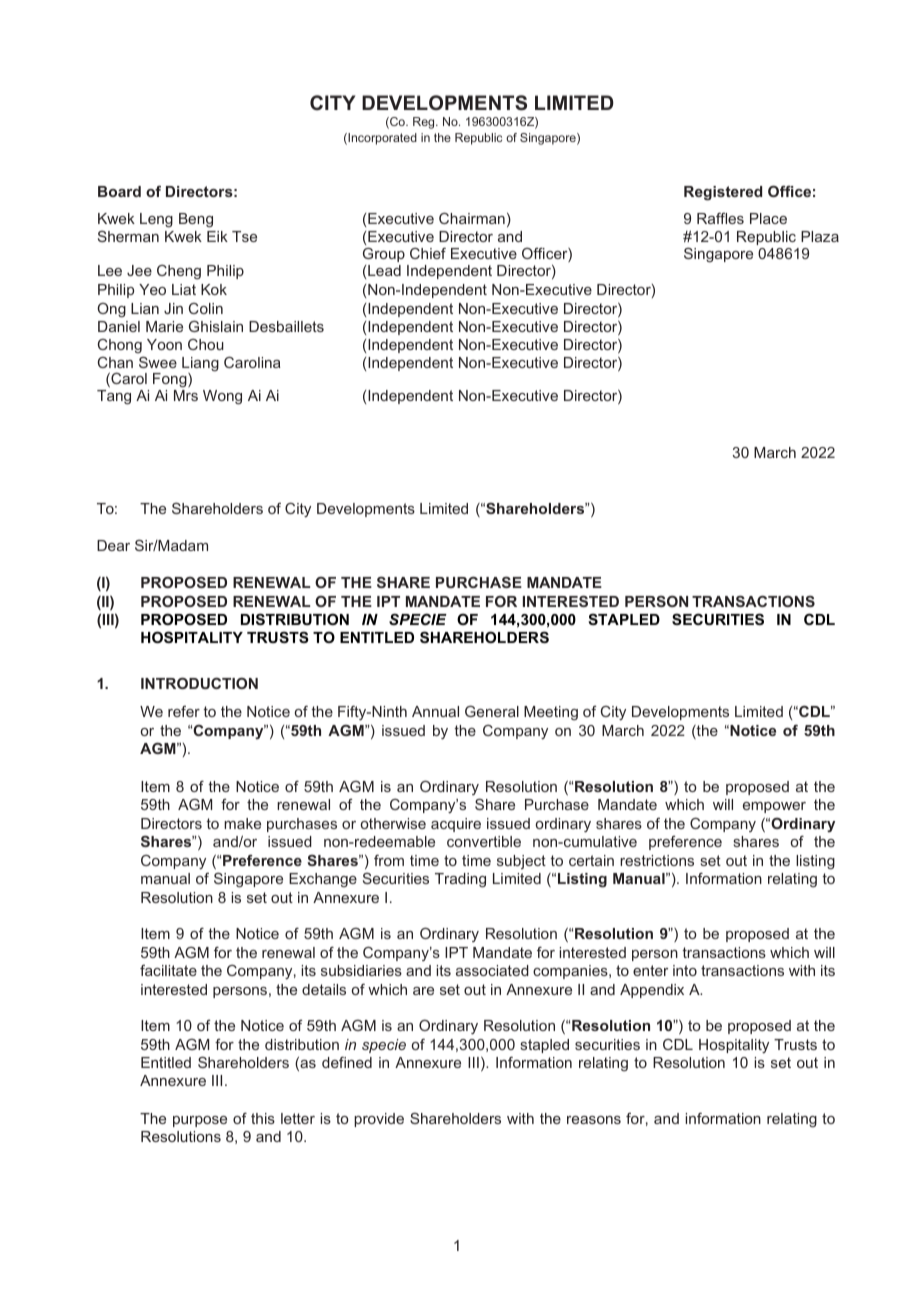 This screenshot has width=924, height=1307. Describe the element at coordinates (196, 220) in the screenshot. I see `Beng` at that location.
